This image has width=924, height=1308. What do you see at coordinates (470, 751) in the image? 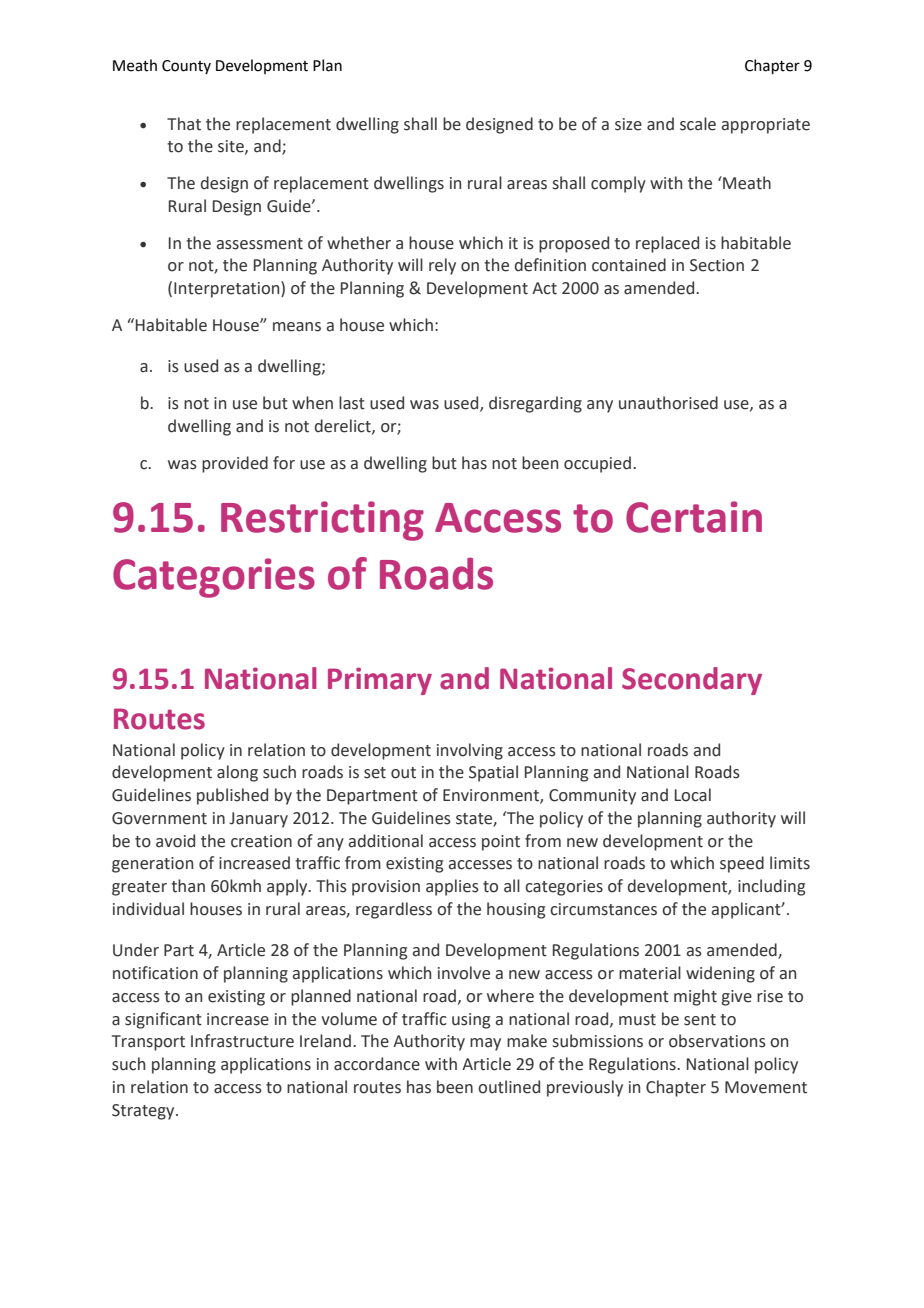
I see `involving` at bounding box center [470, 751].
